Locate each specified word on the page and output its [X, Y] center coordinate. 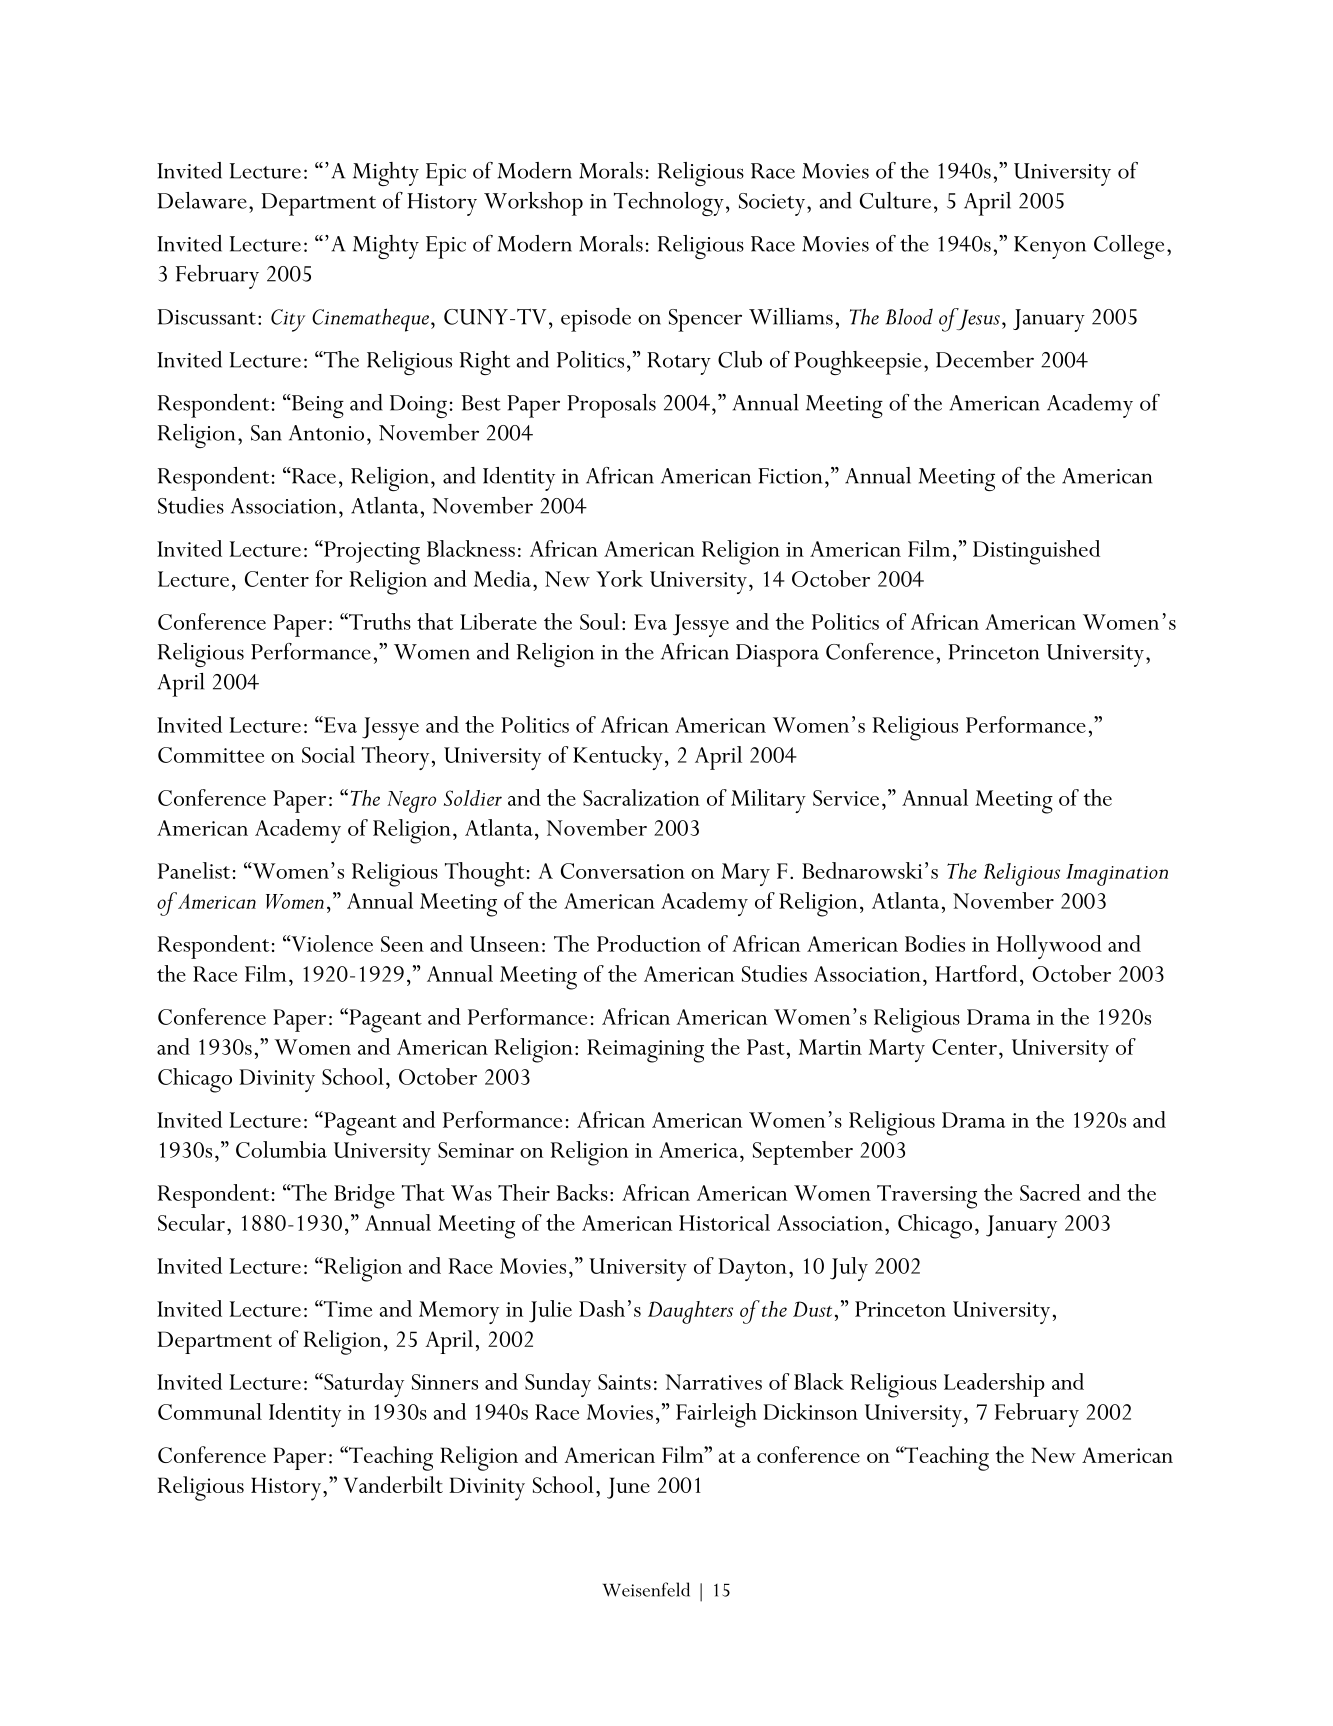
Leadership [994, 1385]
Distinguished [1036, 552]
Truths [379, 621]
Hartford [976, 973]
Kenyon [1050, 247]
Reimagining [645, 1051]
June [628, 1488]
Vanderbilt [393, 1484]
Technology [669, 204]
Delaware [202, 200]
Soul [599, 621]
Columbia [281, 1149]
